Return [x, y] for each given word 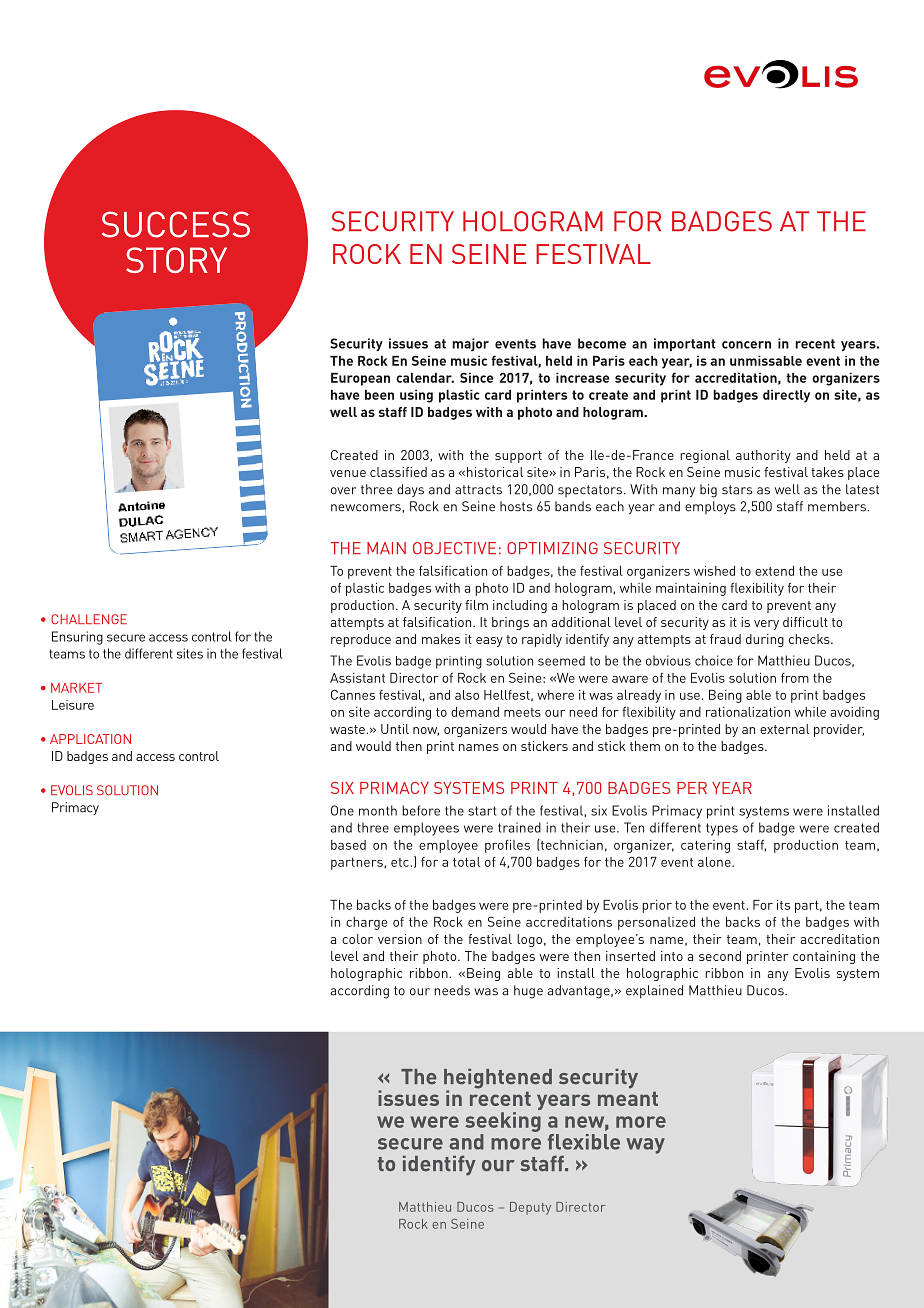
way [645, 1146]
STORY [176, 260]
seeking [503, 1123]
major [470, 344]
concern [746, 345]
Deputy [530, 1208]
